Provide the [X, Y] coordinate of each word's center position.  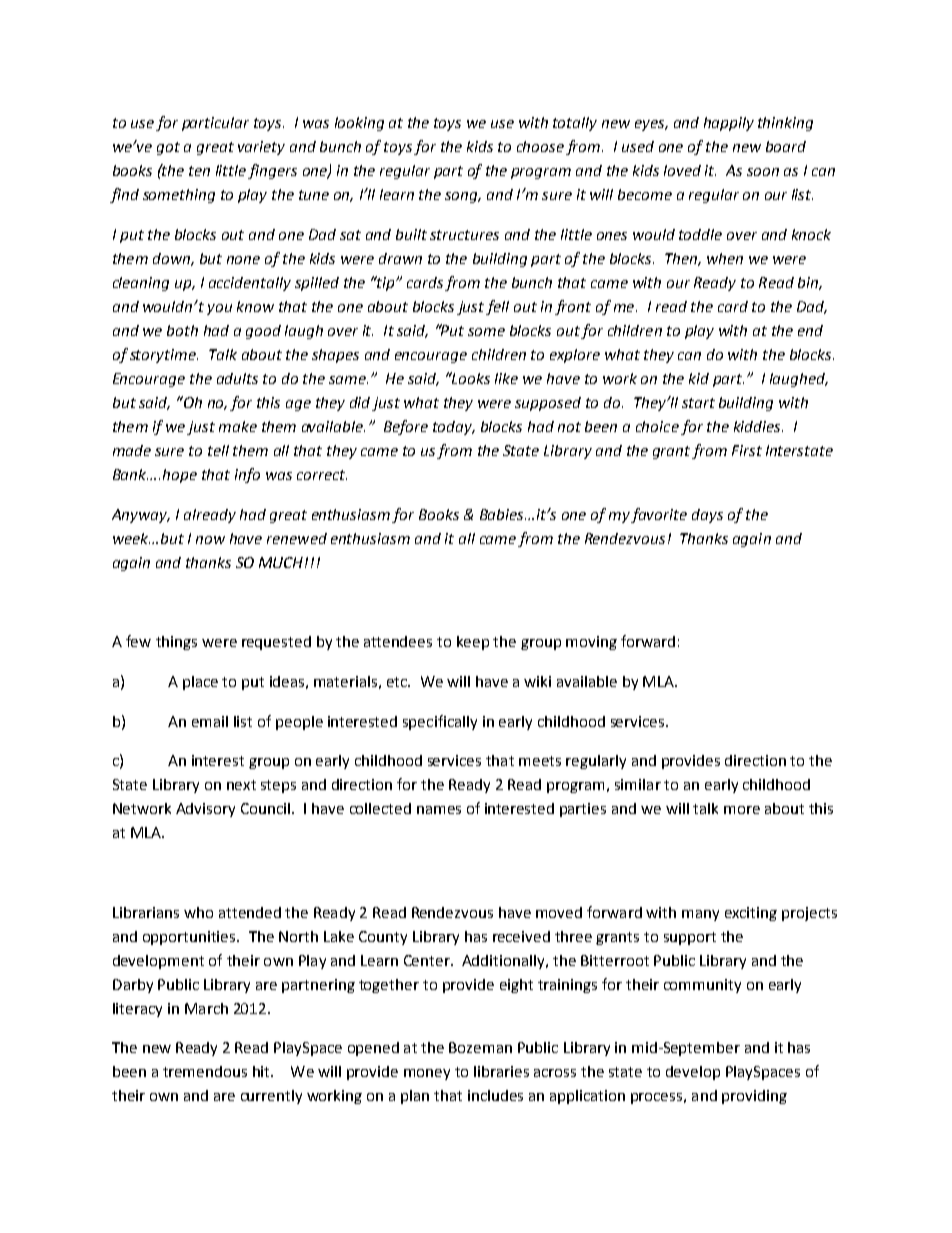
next [241, 785]
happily [729, 124]
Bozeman [480, 1047]
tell [218, 450]
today [453, 428]
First [747, 450]
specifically [440, 722]
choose [540, 146]
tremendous [205, 1071]
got [168, 148]
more [742, 810]
